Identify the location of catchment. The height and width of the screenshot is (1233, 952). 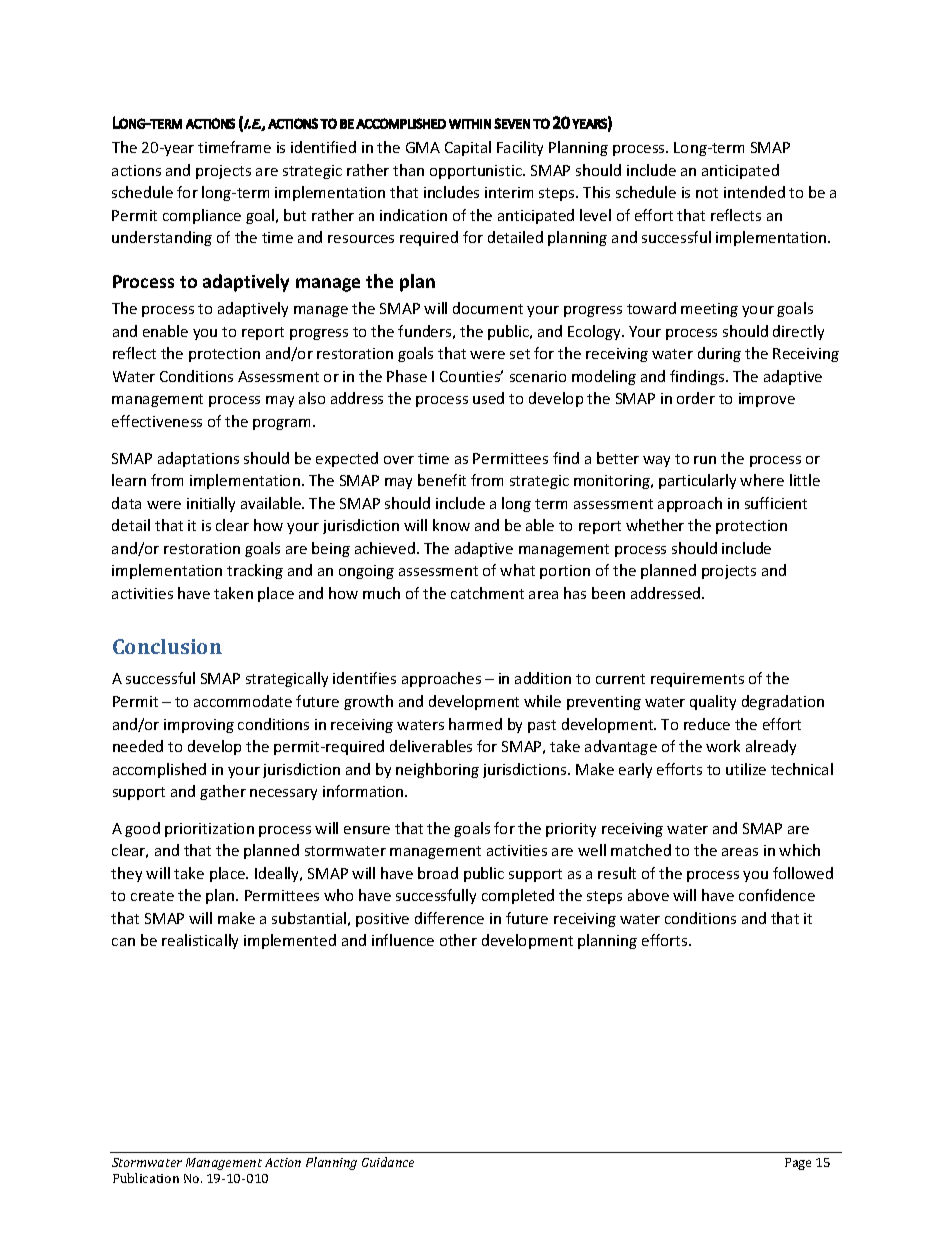
(487, 593).
